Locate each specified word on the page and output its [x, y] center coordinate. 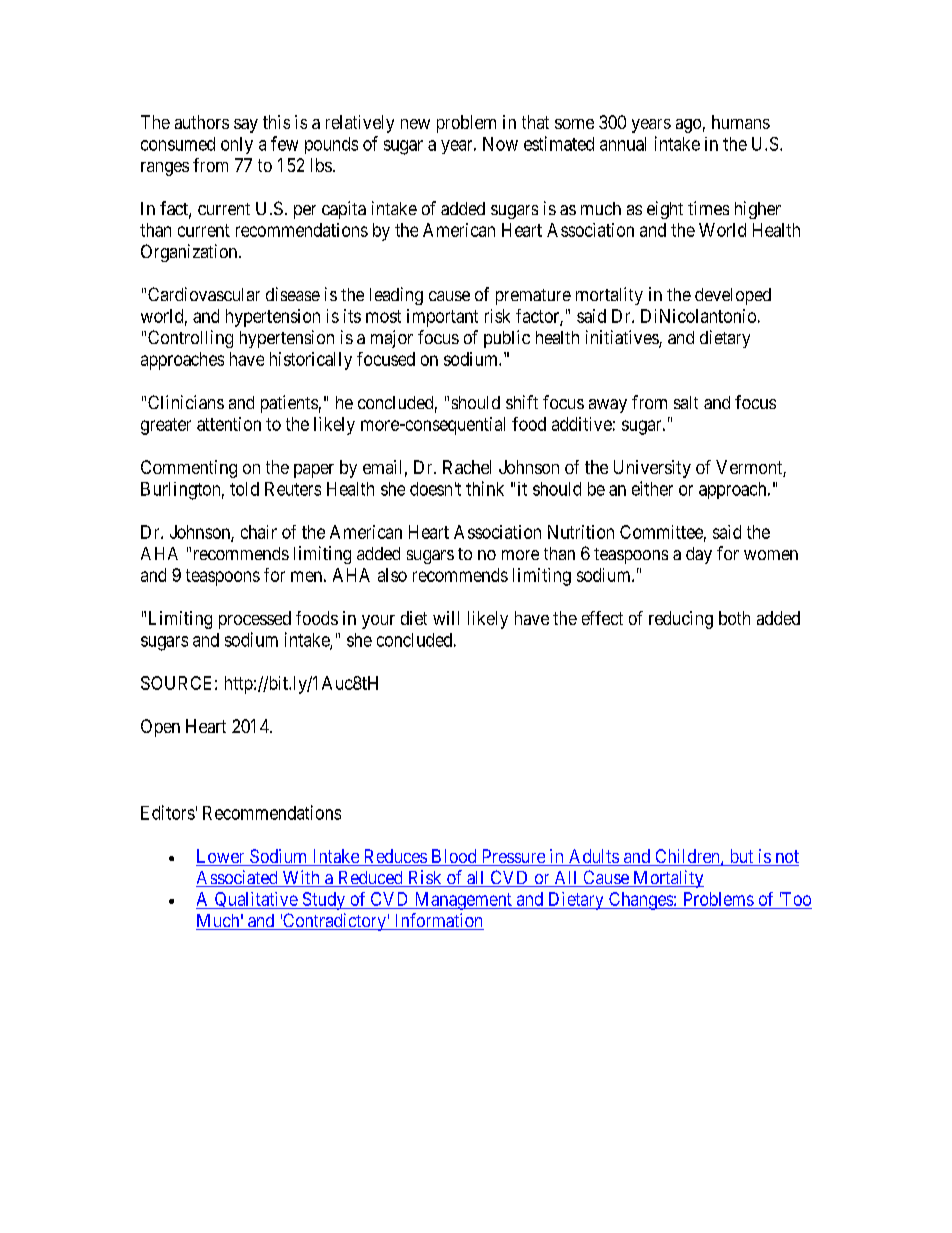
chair [259, 532]
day [699, 555]
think [485, 488]
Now [500, 144]
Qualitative [256, 900]
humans [741, 122]
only [237, 145]
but [741, 857]
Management [463, 901]
